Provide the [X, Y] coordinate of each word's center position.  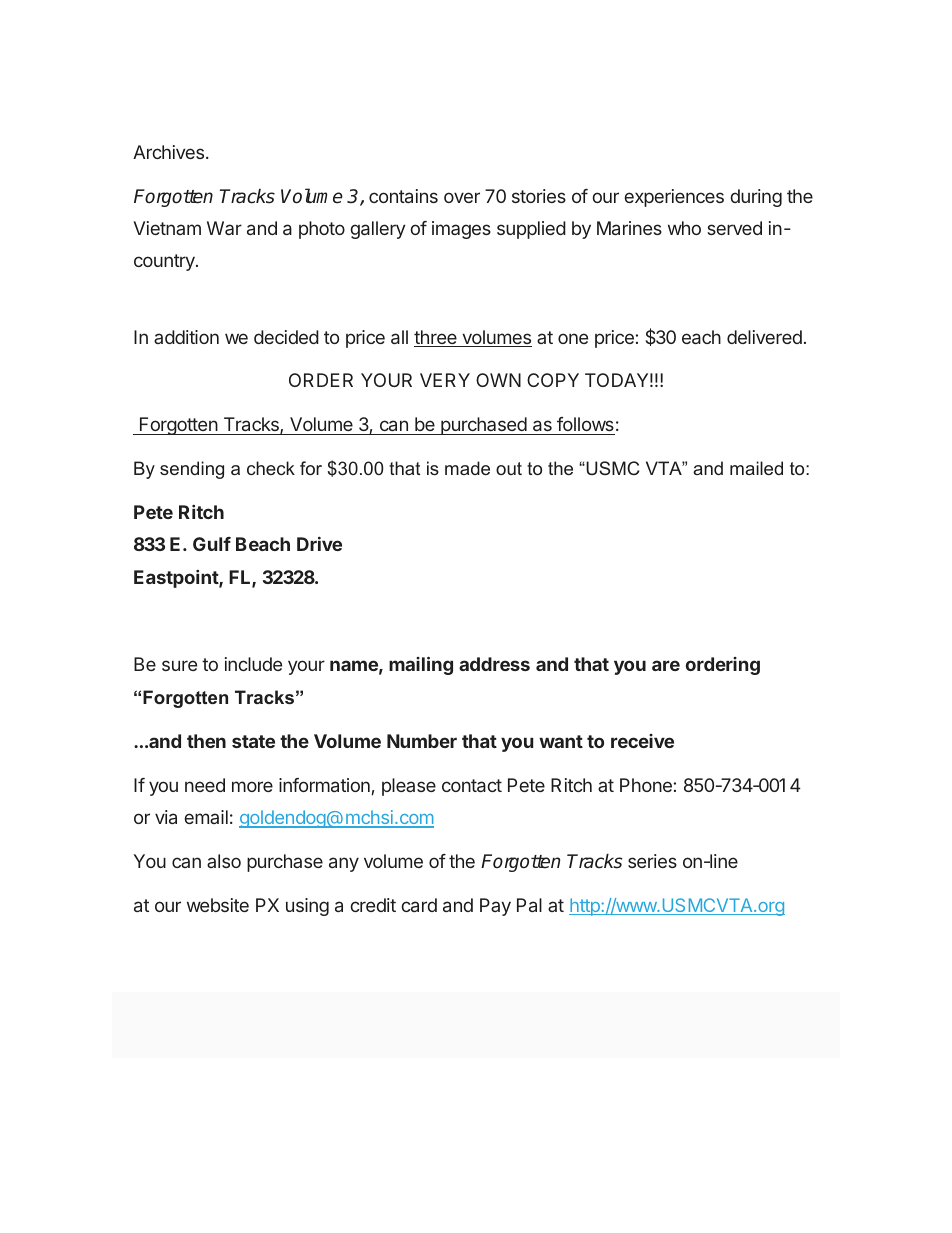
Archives [168, 152]
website [218, 905]
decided [286, 337]
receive [642, 741]
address [494, 664]
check [271, 468]
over [462, 197]
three [436, 338]
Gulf [212, 544]
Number [422, 741]
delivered [764, 337]
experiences [674, 198]
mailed [756, 468]
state [253, 741]
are [666, 665]
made [467, 468]
